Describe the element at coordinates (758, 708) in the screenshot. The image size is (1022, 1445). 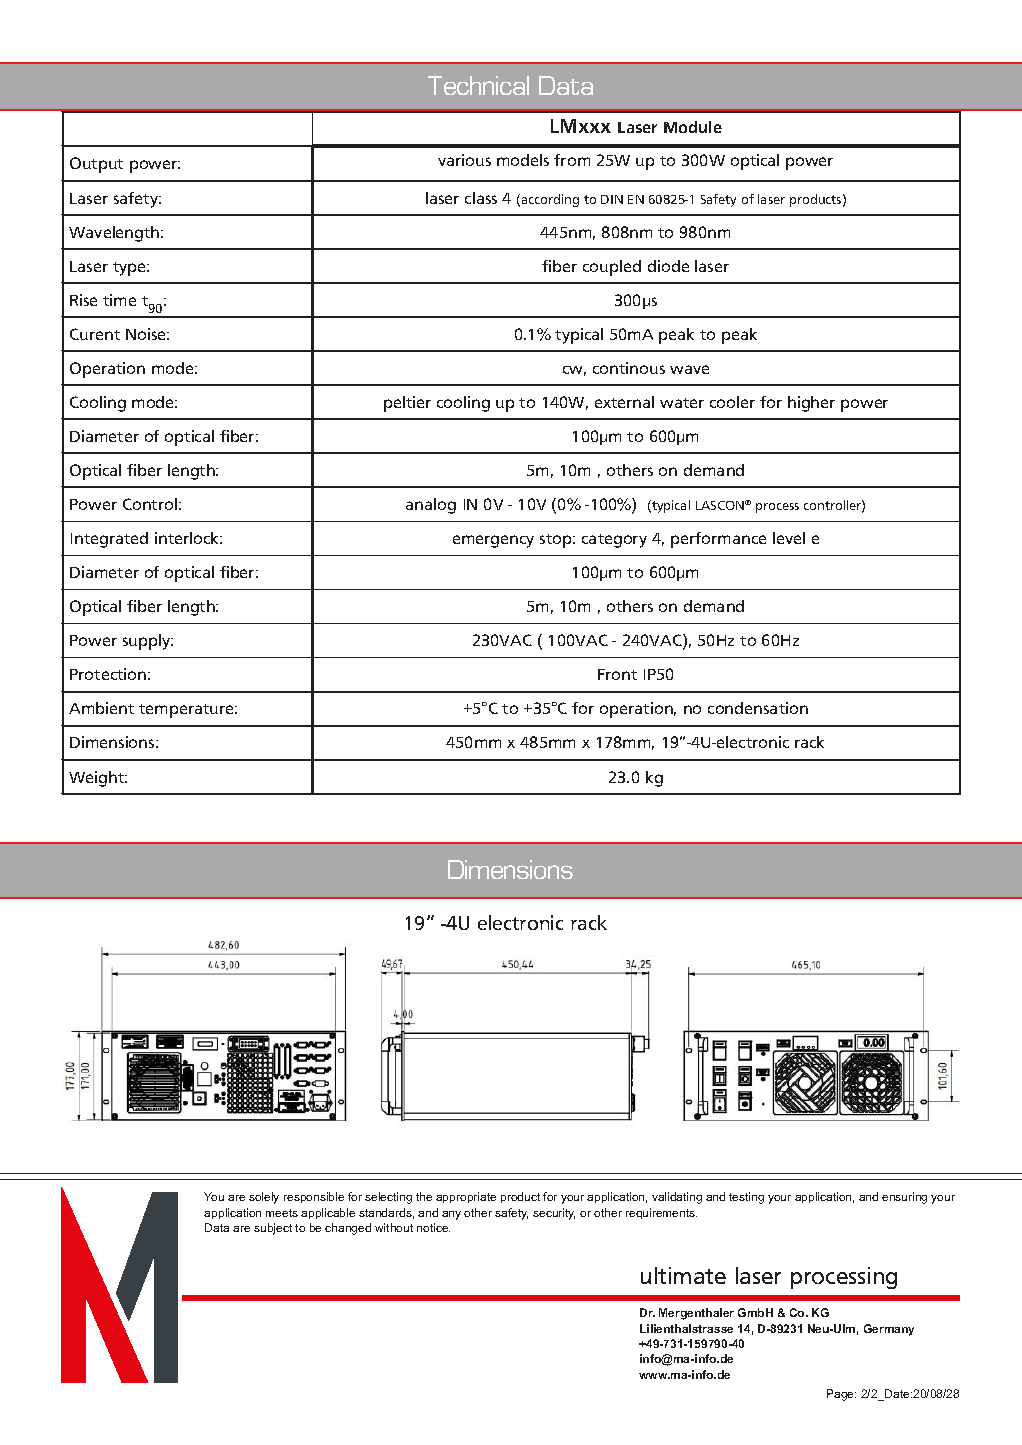
I see `condensation` at that location.
